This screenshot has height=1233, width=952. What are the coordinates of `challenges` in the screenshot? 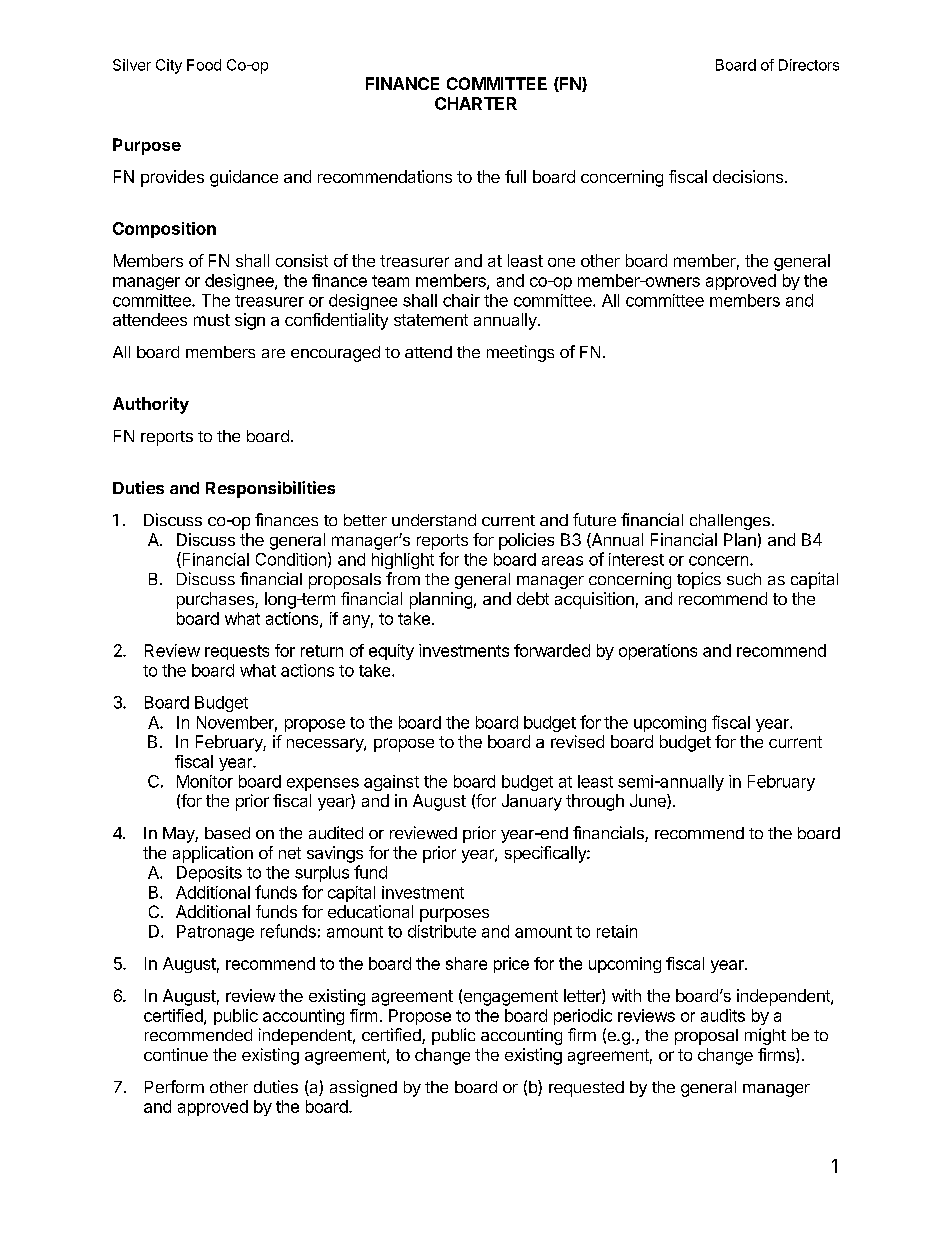 It's located at (730, 522).
